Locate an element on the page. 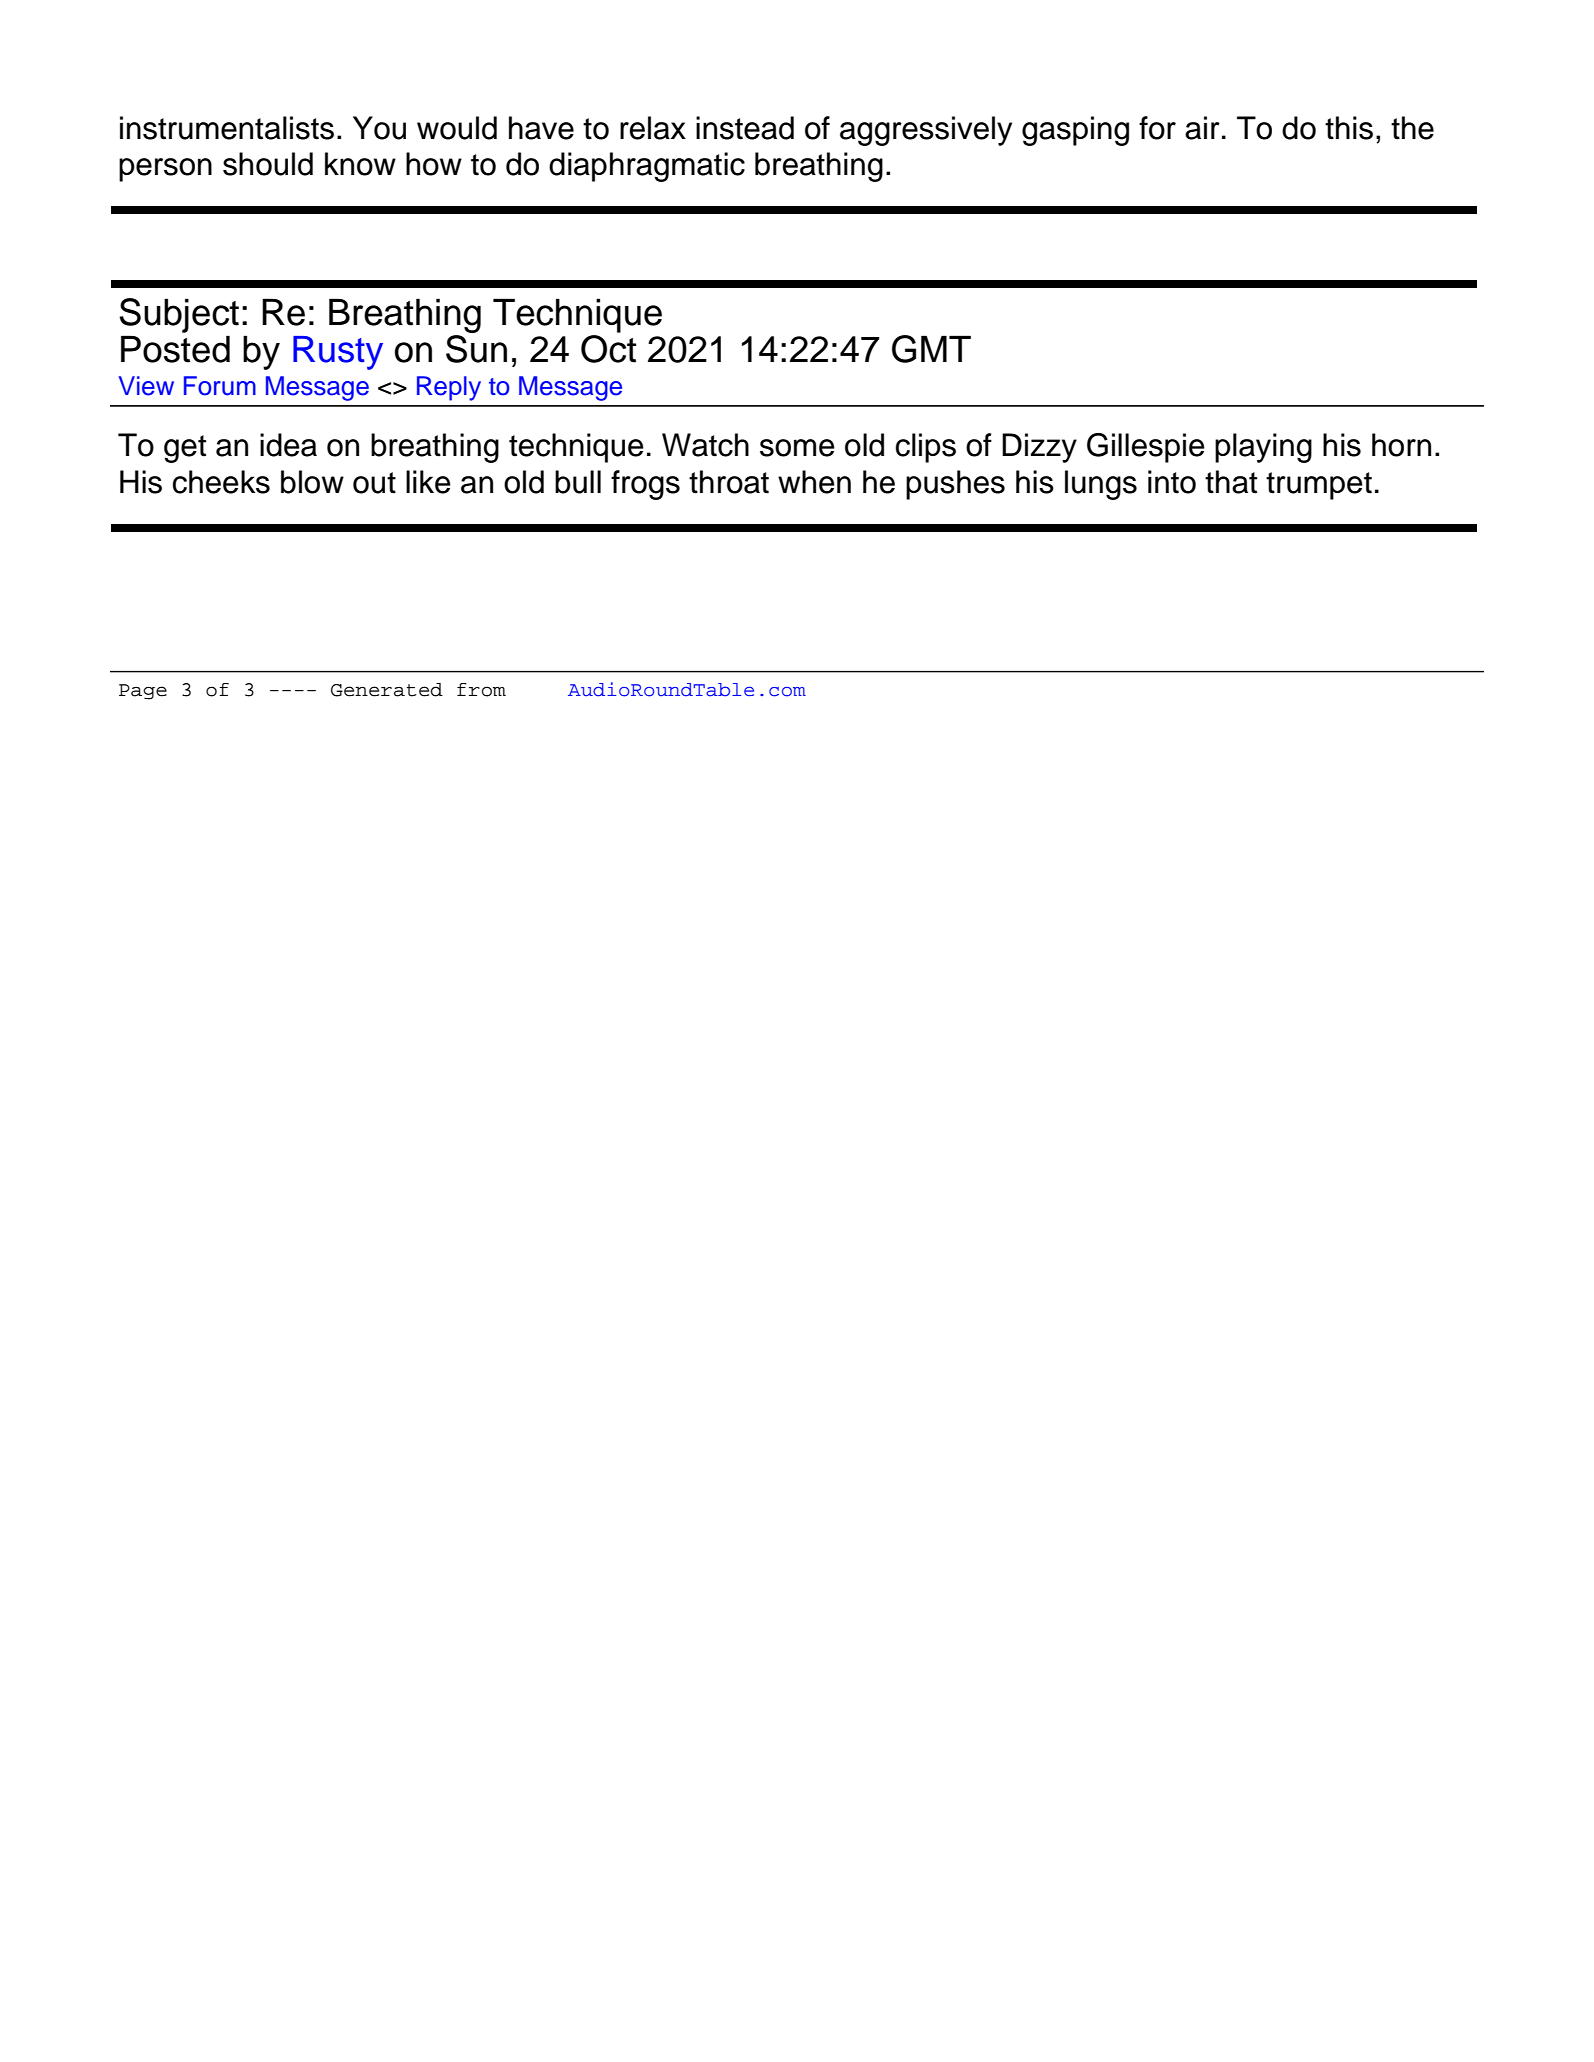 This page has height=2062, width=1594. Rusty is located at coordinates (338, 353).
